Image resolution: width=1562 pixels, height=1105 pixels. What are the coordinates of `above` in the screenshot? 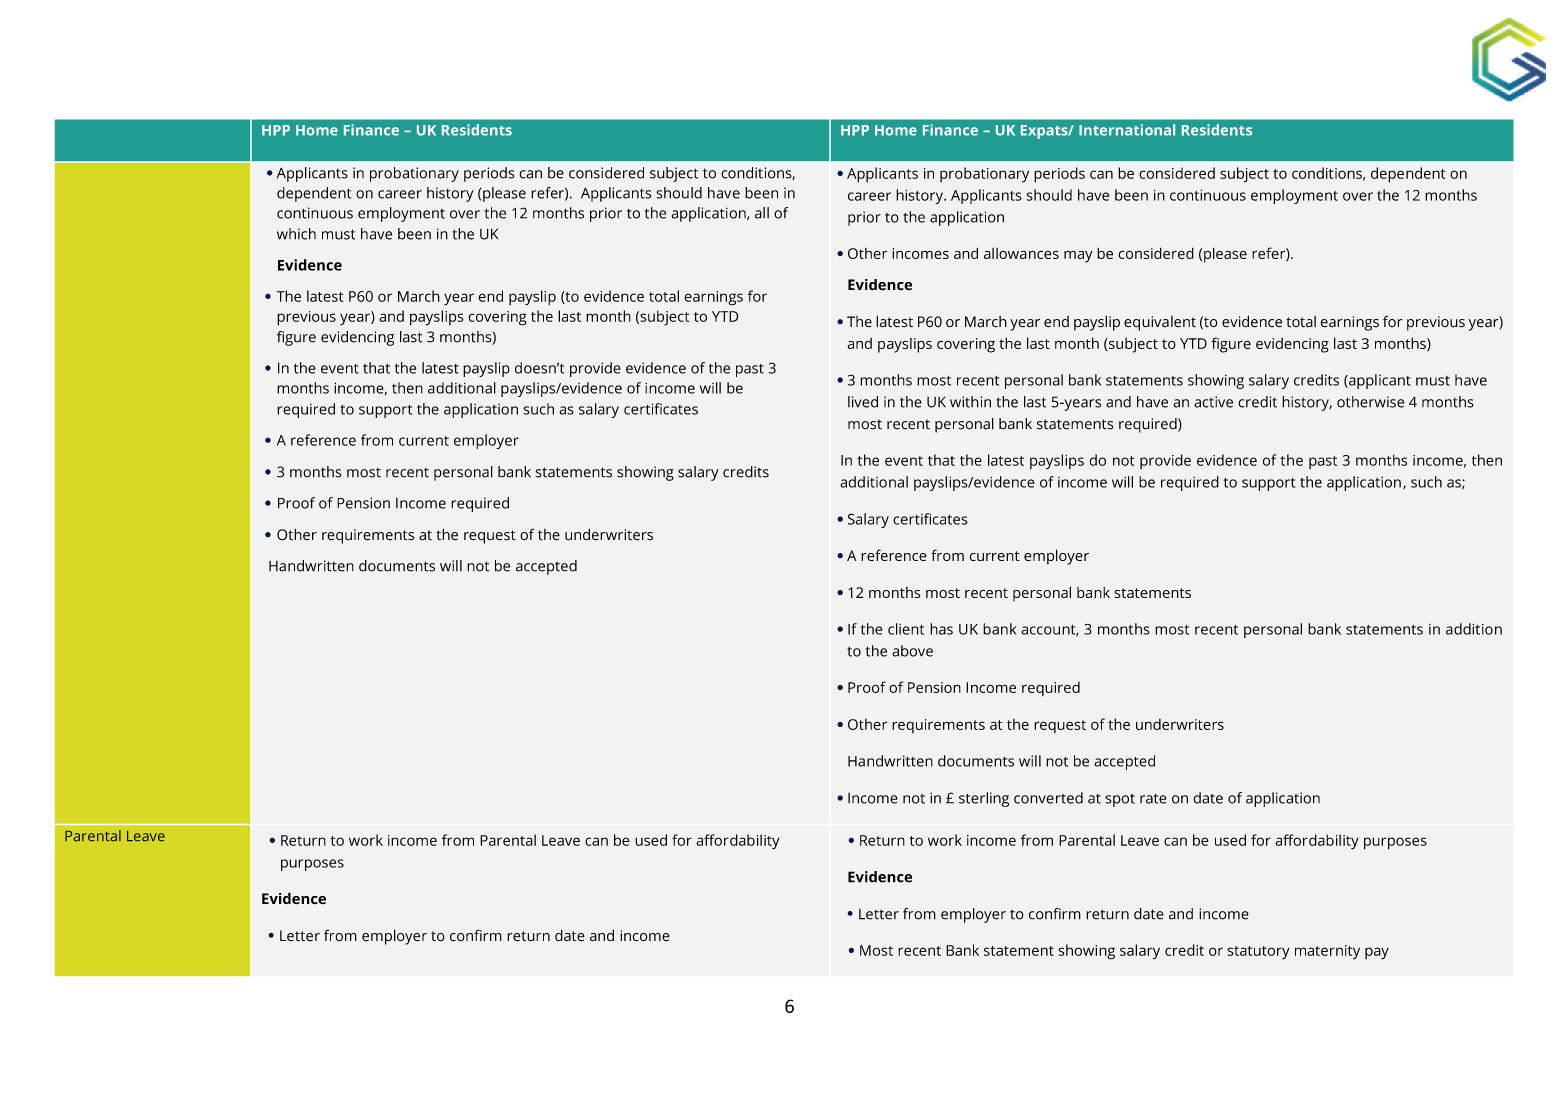 It's located at (912, 651).
